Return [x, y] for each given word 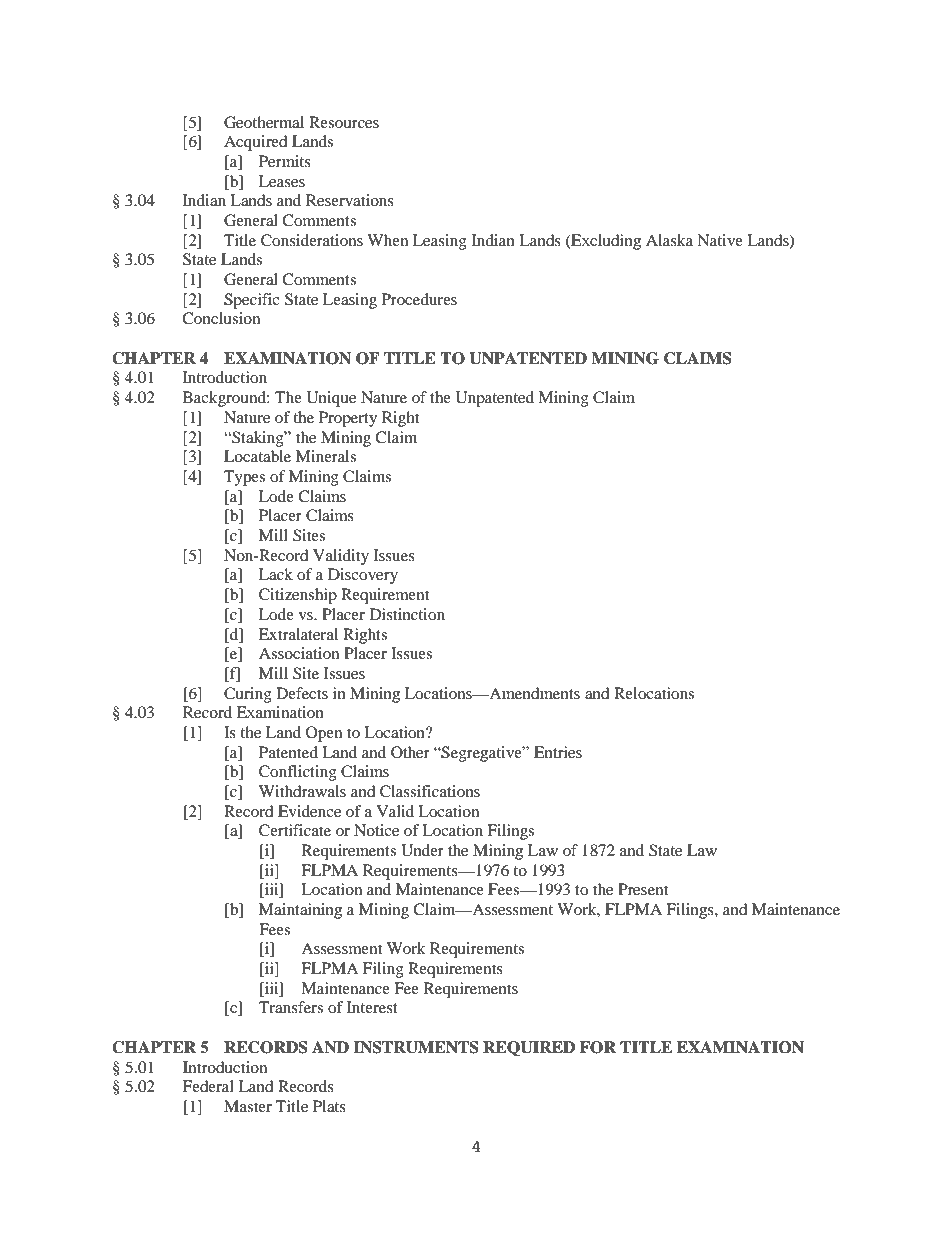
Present [643, 889]
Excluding [605, 242]
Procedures [419, 299]
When [387, 240]
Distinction [407, 614]
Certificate [295, 830]
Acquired [256, 143]
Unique [331, 399]
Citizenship [298, 596]
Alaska [669, 240]
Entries [558, 752]
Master [248, 1106]
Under [422, 850]
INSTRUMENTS [416, 1047]
